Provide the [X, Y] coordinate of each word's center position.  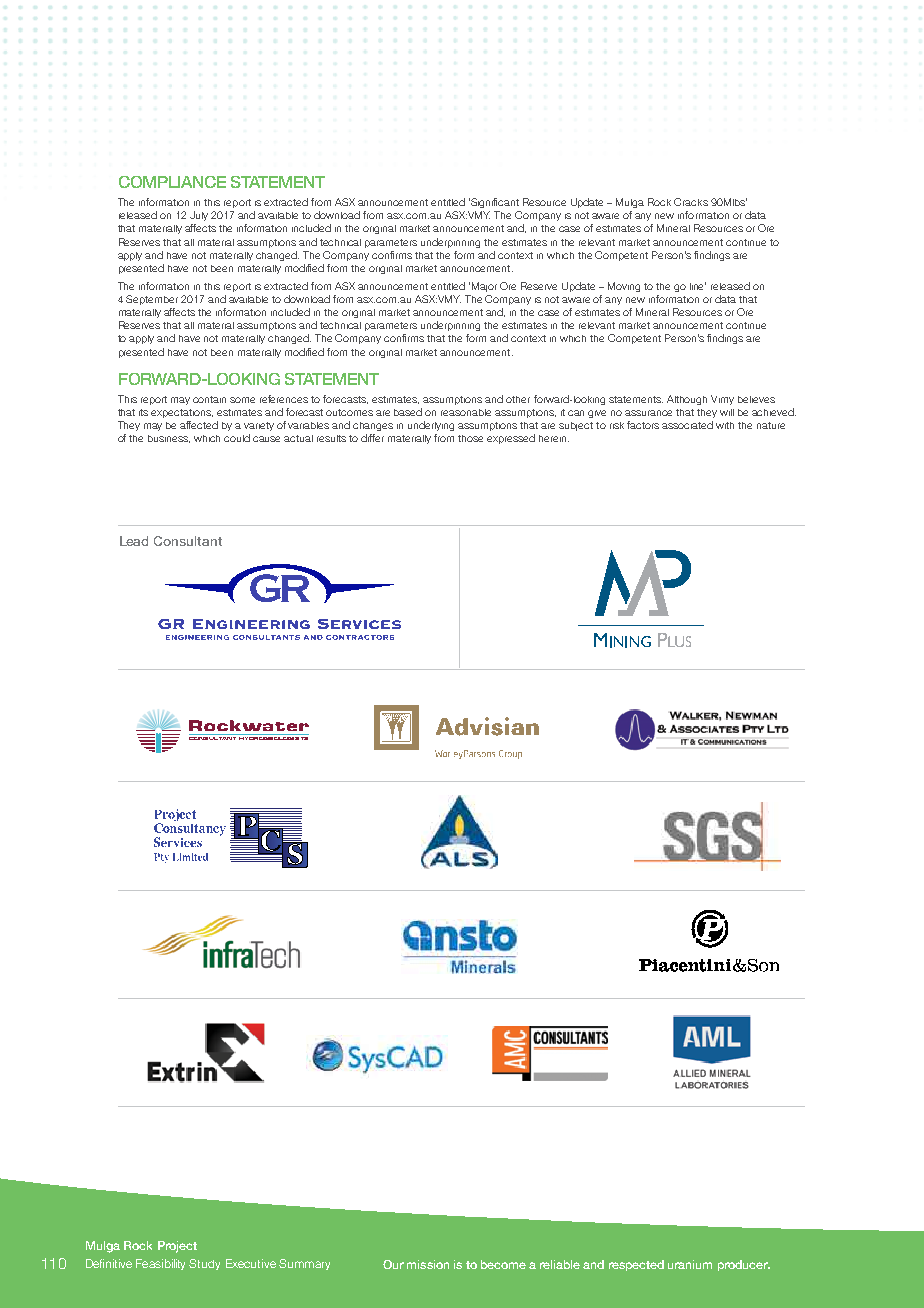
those [470, 438]
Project [177, 1247]
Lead [134, 541]
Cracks [691, 202]
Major [484, 287]
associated [687, 425]
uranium [690, 1264]
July [199, 216]
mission [428, 1264]
